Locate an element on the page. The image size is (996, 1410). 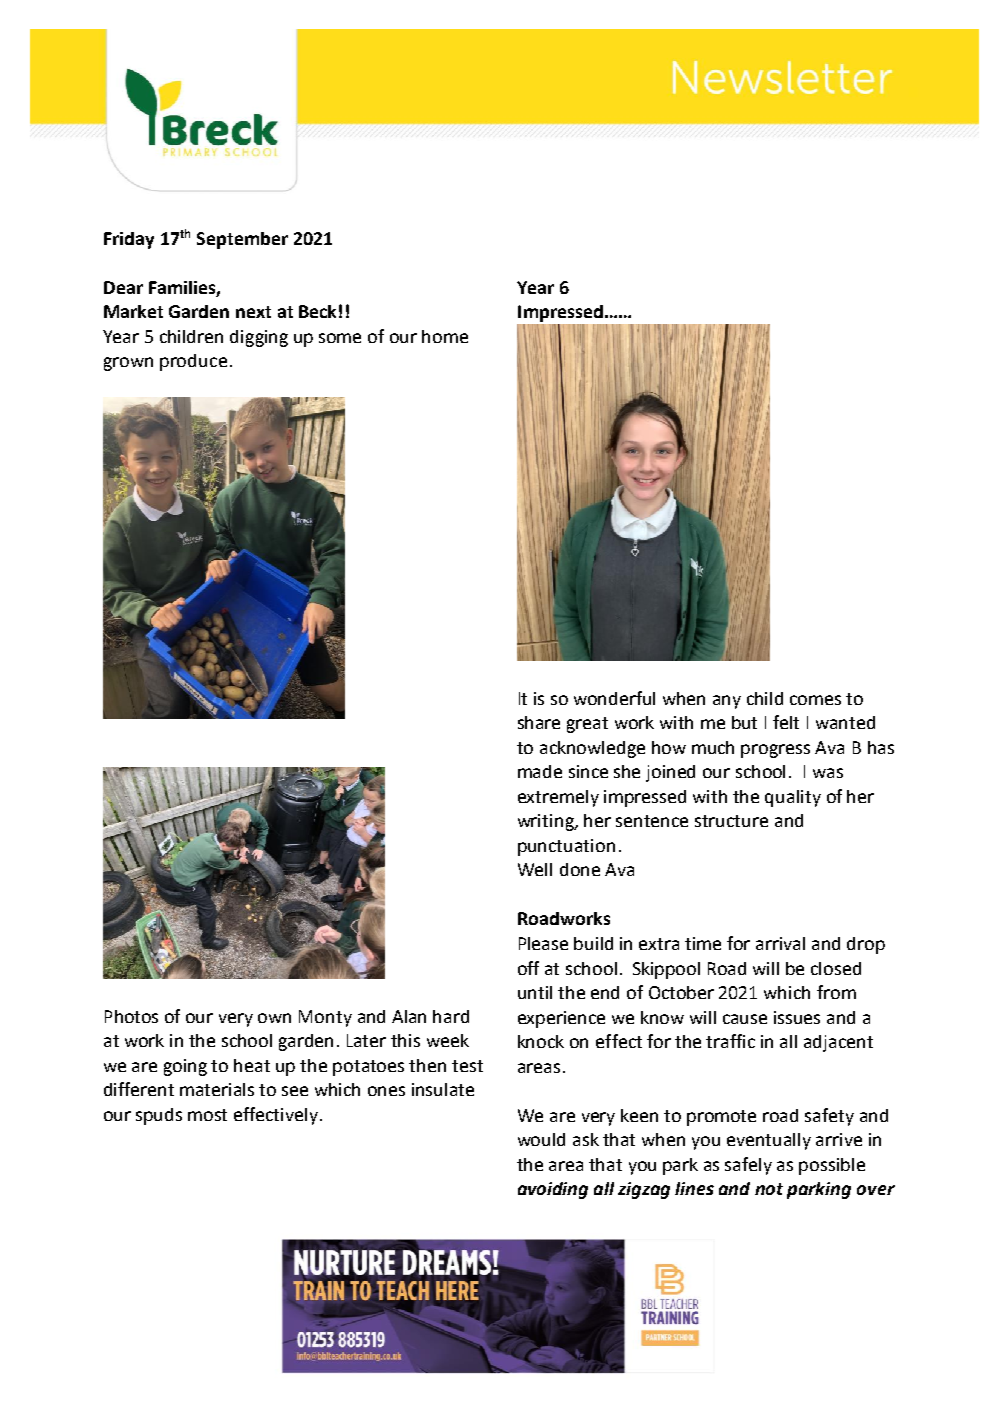
produce is located at coordinates (193, 362).
